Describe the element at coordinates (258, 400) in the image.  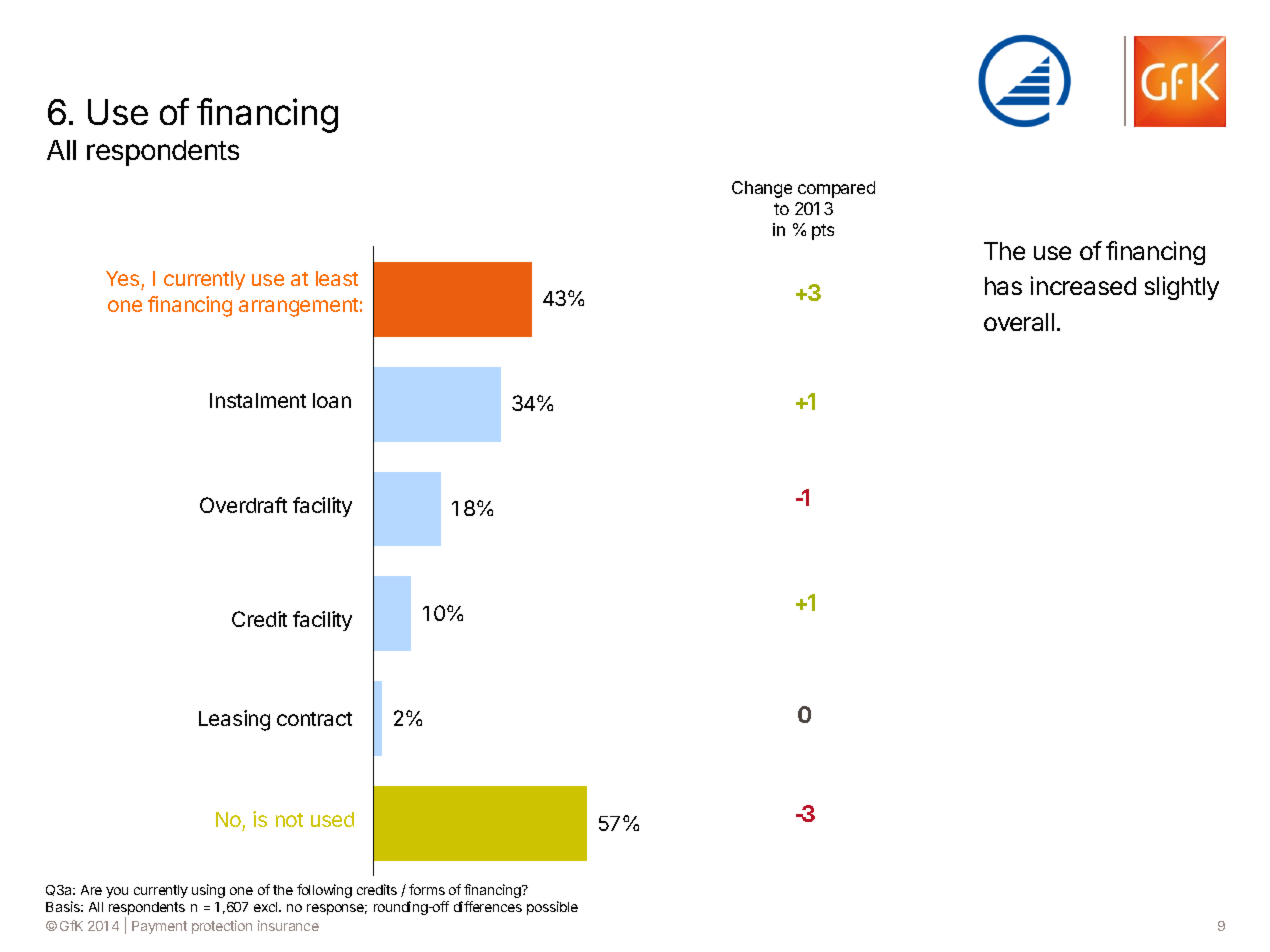
I see `Instalment` at that location.
